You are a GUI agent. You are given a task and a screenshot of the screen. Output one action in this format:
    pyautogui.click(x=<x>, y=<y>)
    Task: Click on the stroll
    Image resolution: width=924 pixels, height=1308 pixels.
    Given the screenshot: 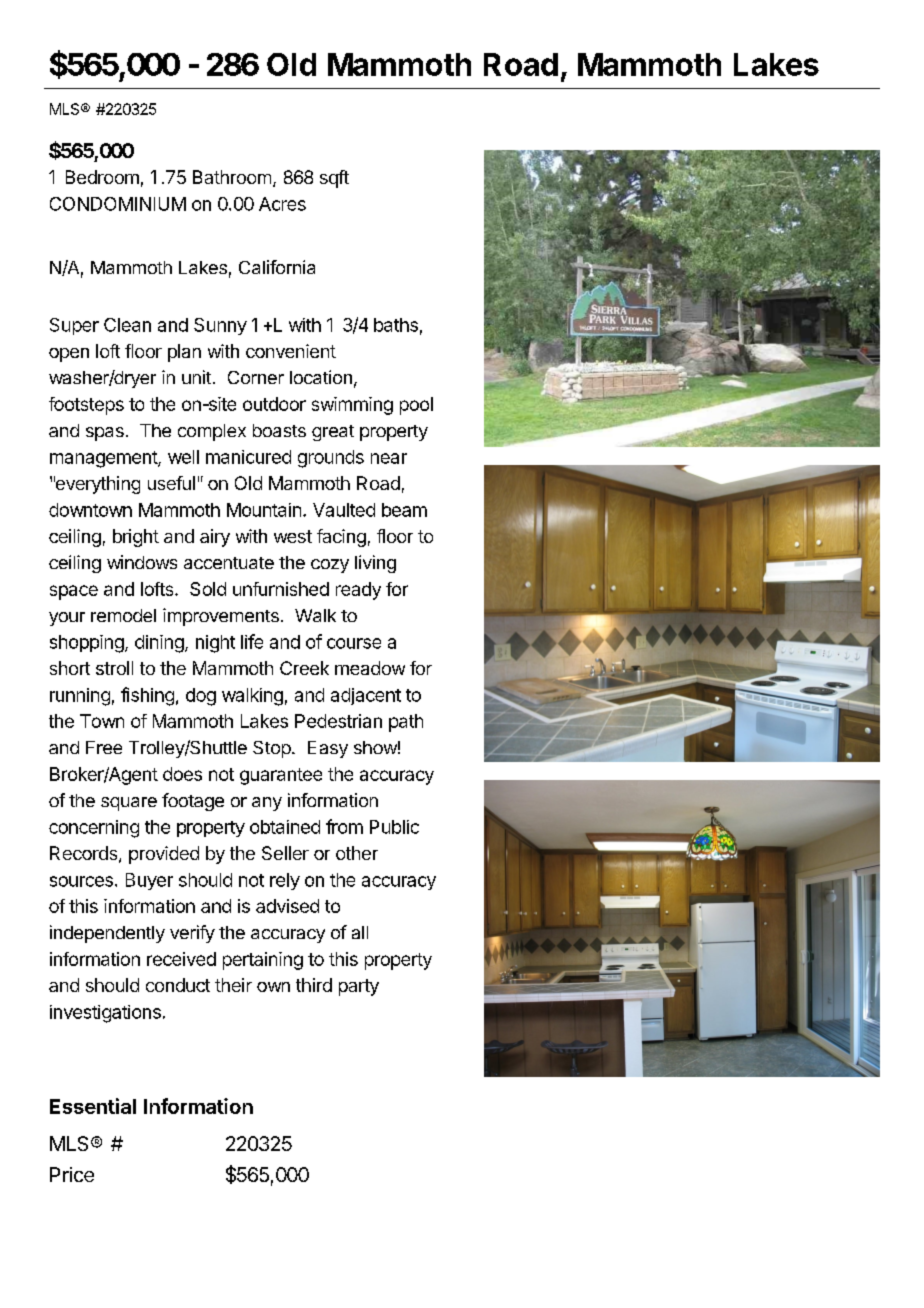 What is the action you would take?
    pyautogui.click(x=114, y=668)
